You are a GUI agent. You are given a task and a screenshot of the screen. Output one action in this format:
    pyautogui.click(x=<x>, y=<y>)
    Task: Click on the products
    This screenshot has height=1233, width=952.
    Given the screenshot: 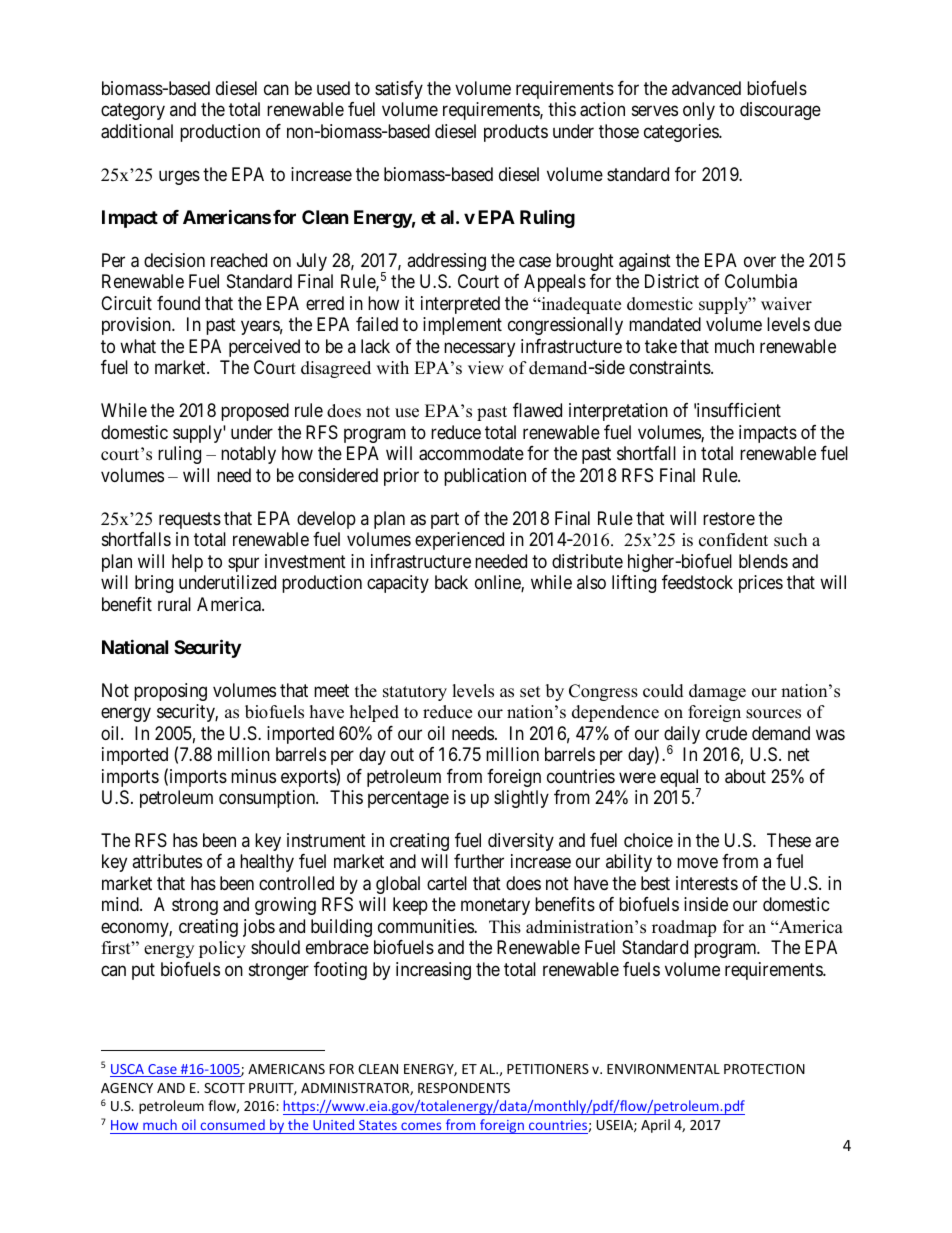 What is the action you would take?
    pyautogui.click(x=516, y=133)
